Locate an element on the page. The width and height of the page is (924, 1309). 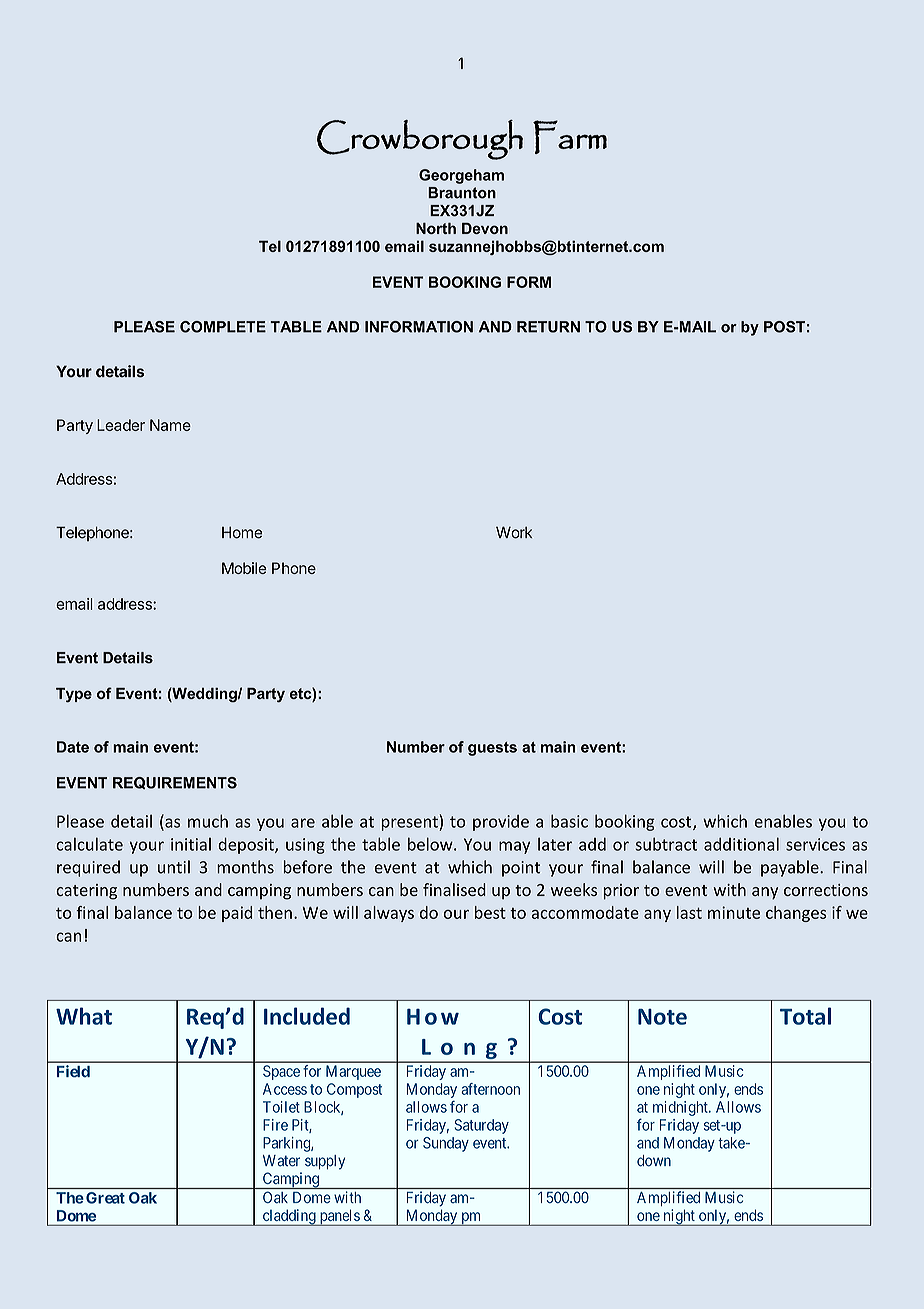
Farm is located at coordinates (570, 137).
